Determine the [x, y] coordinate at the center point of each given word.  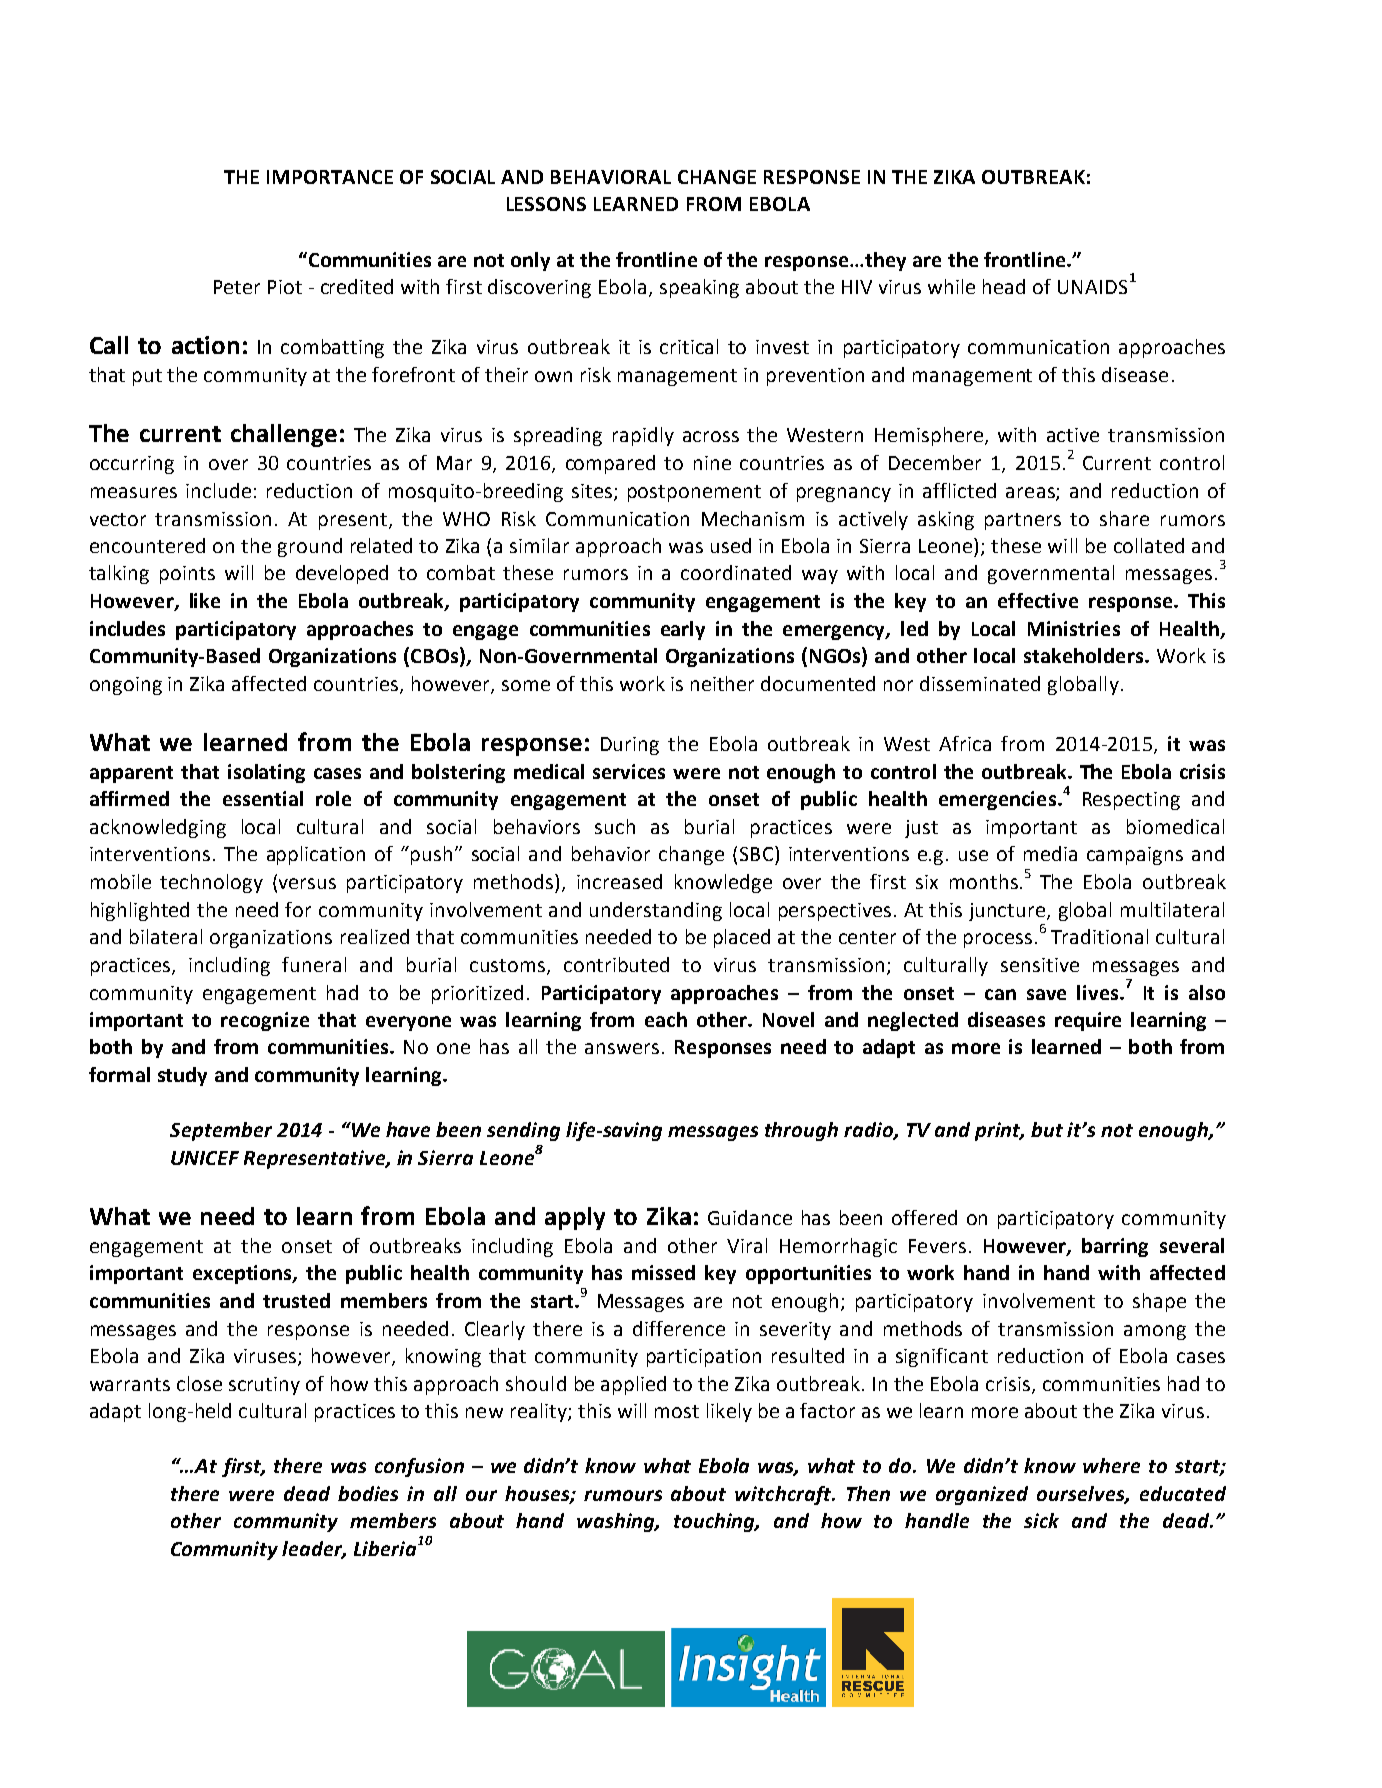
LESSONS [546, 204]
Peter [237, 287]
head [1004, 286]
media [1050, 853]
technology [211, 883]
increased [619, 881]
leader [314, 1550]
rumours [623, 1495]
